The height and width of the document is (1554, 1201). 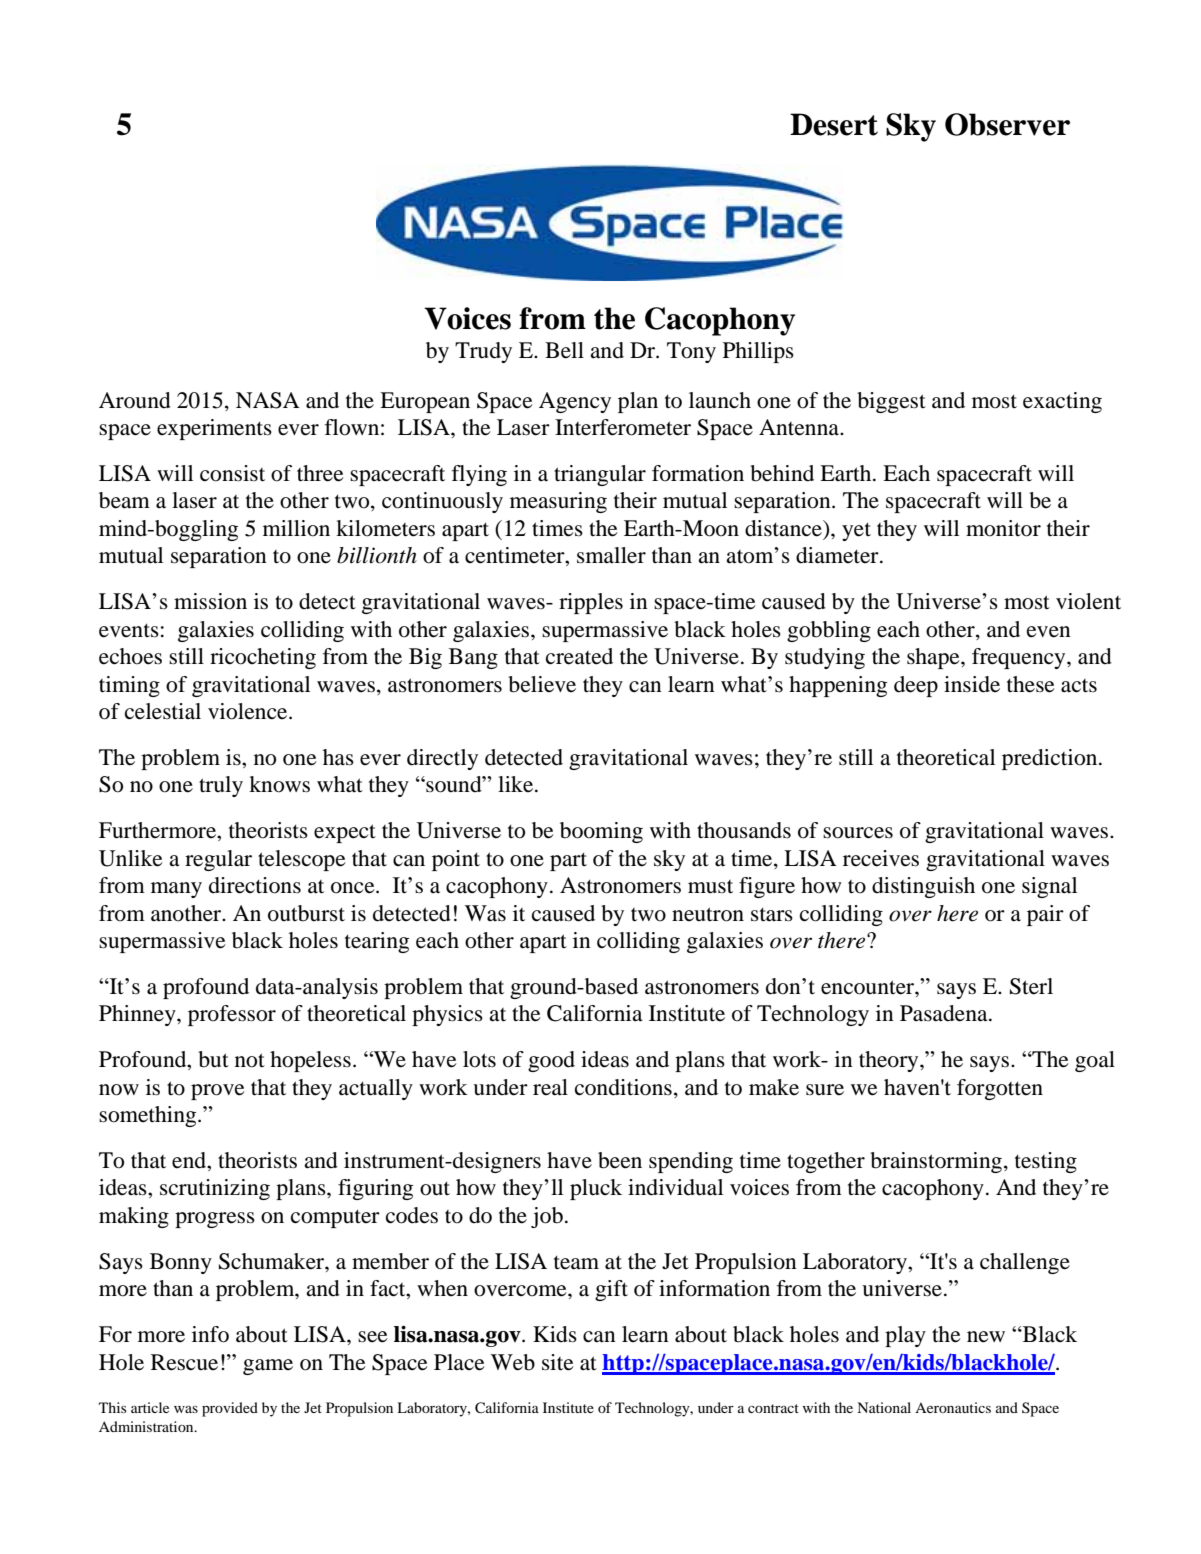 What do you see at coordinates (834, 124) in the document?
I see `Desert` at bounding box center [834, 124].
